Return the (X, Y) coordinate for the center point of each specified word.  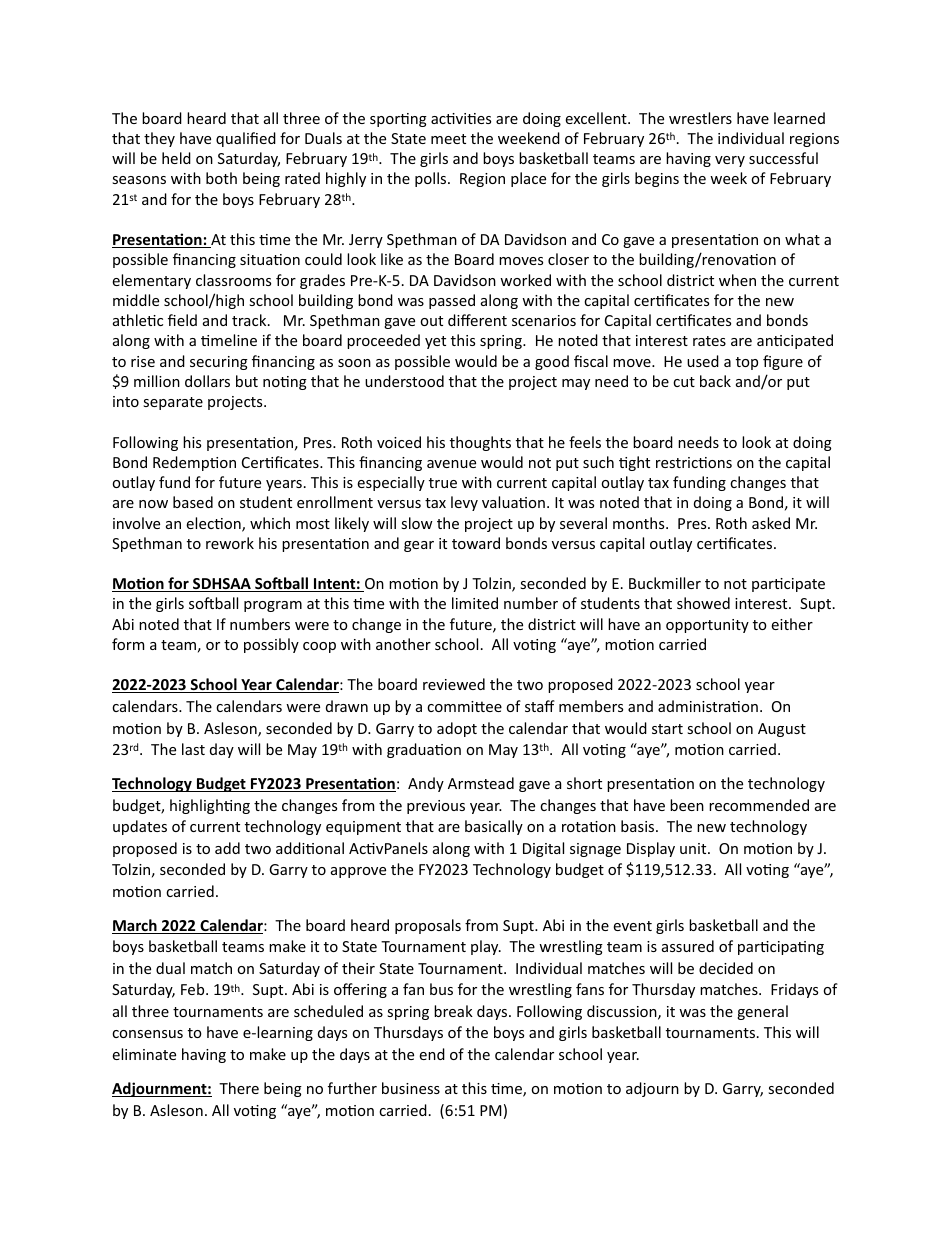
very (730, 161)
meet (448, 139)
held (176, 158)
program (273, 606)
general (762, 1012)
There (239, 1088)
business (411, 1088)
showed (703, 603)
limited (475, 603)
